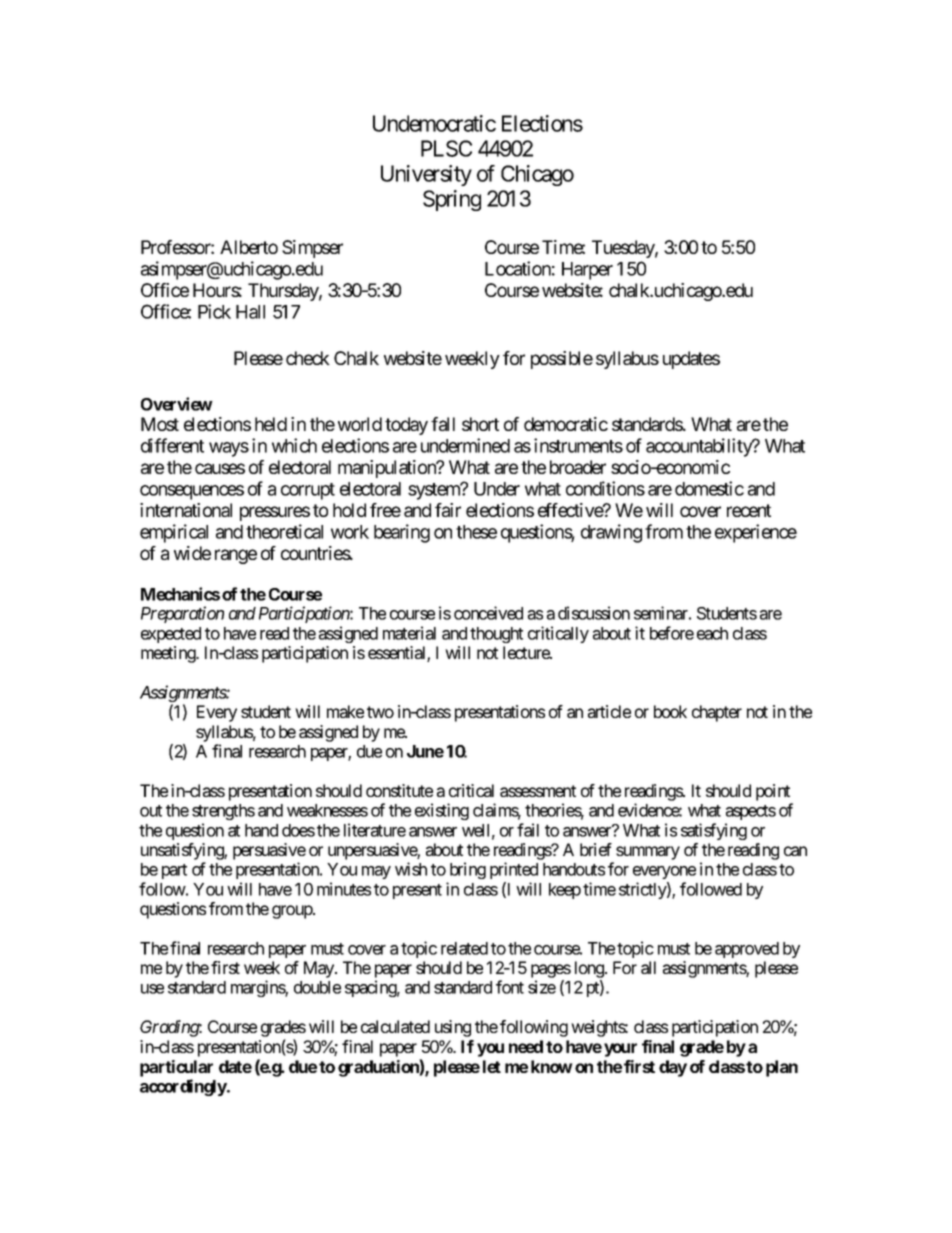 Image resolution: width=952 pixels, height=1233 pixels. Describe the element at coordinates (712, 633) in the page. I see `each` at that location.
